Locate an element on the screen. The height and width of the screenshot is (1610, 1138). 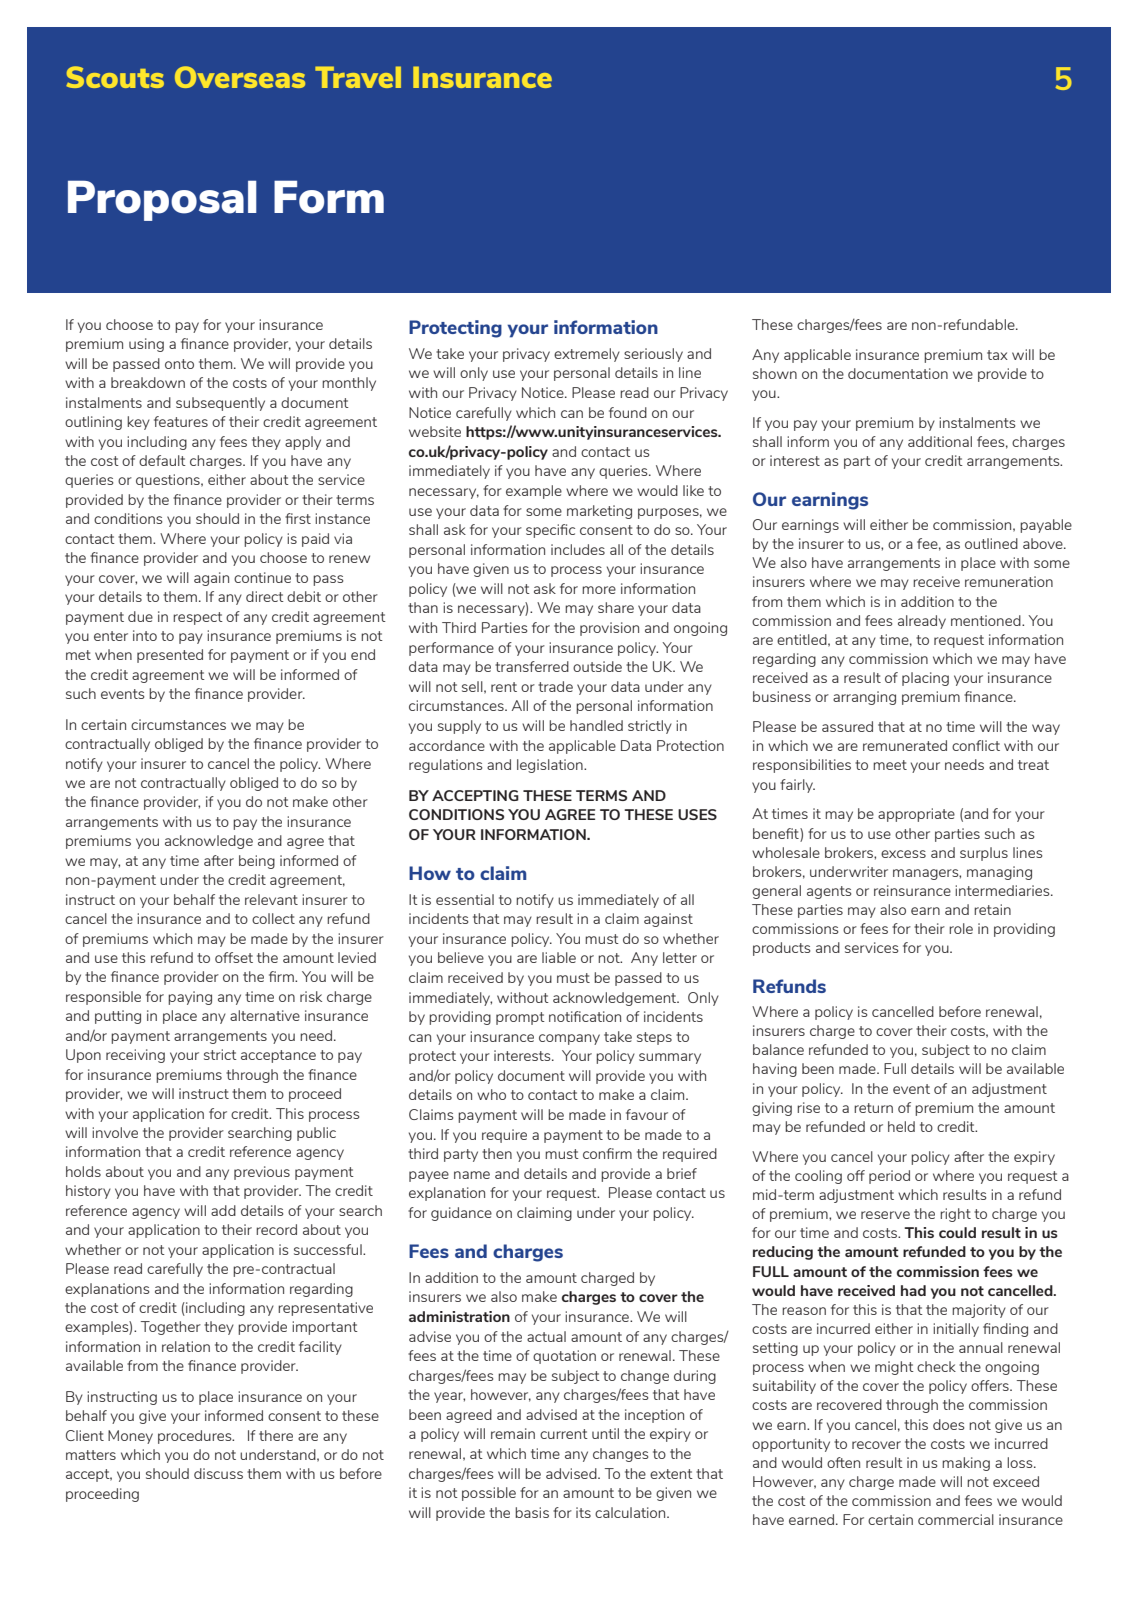
placing is located at coordinates (925, 679).
